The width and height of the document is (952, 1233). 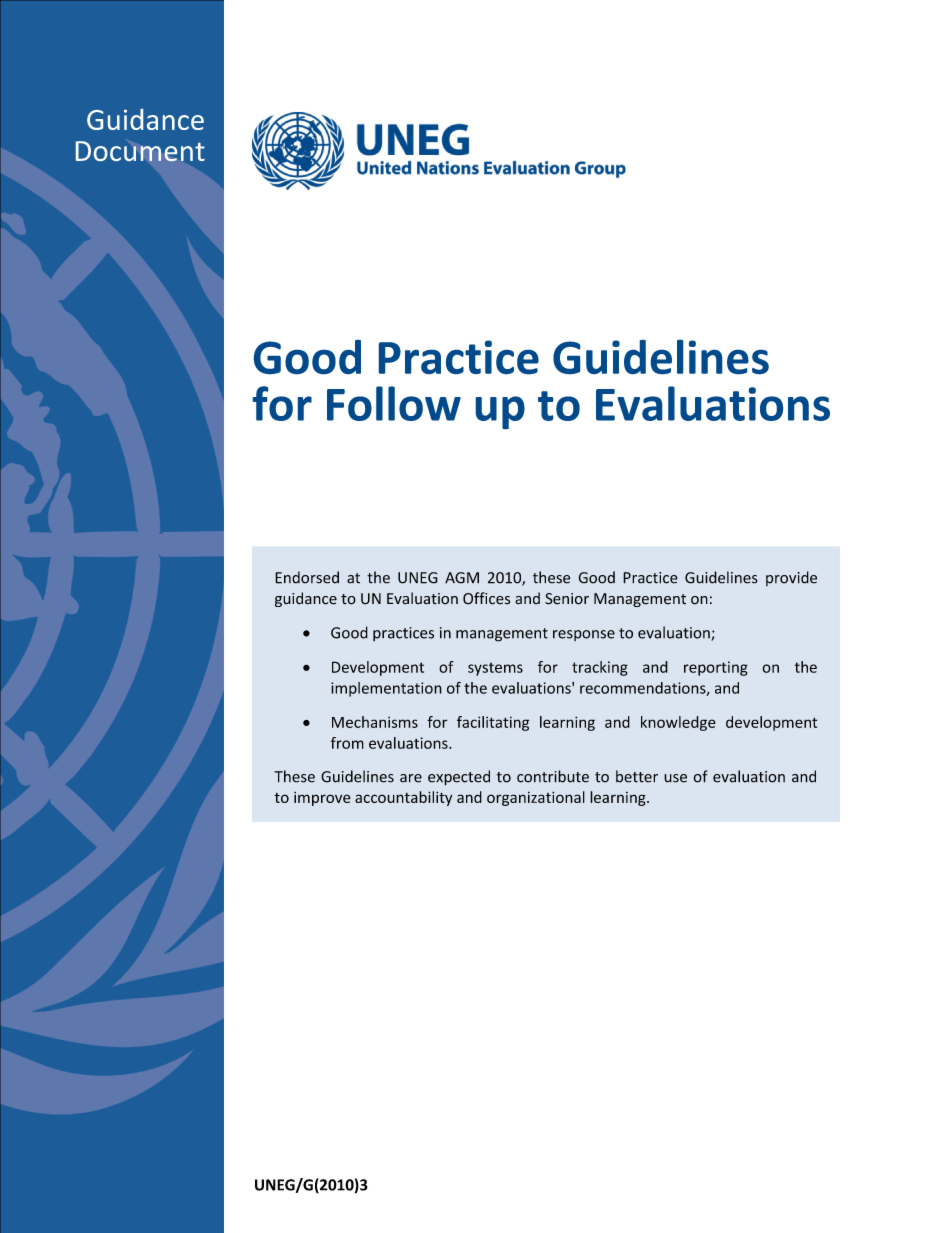 I want to click on Follow, so click(x=394, y=403).
